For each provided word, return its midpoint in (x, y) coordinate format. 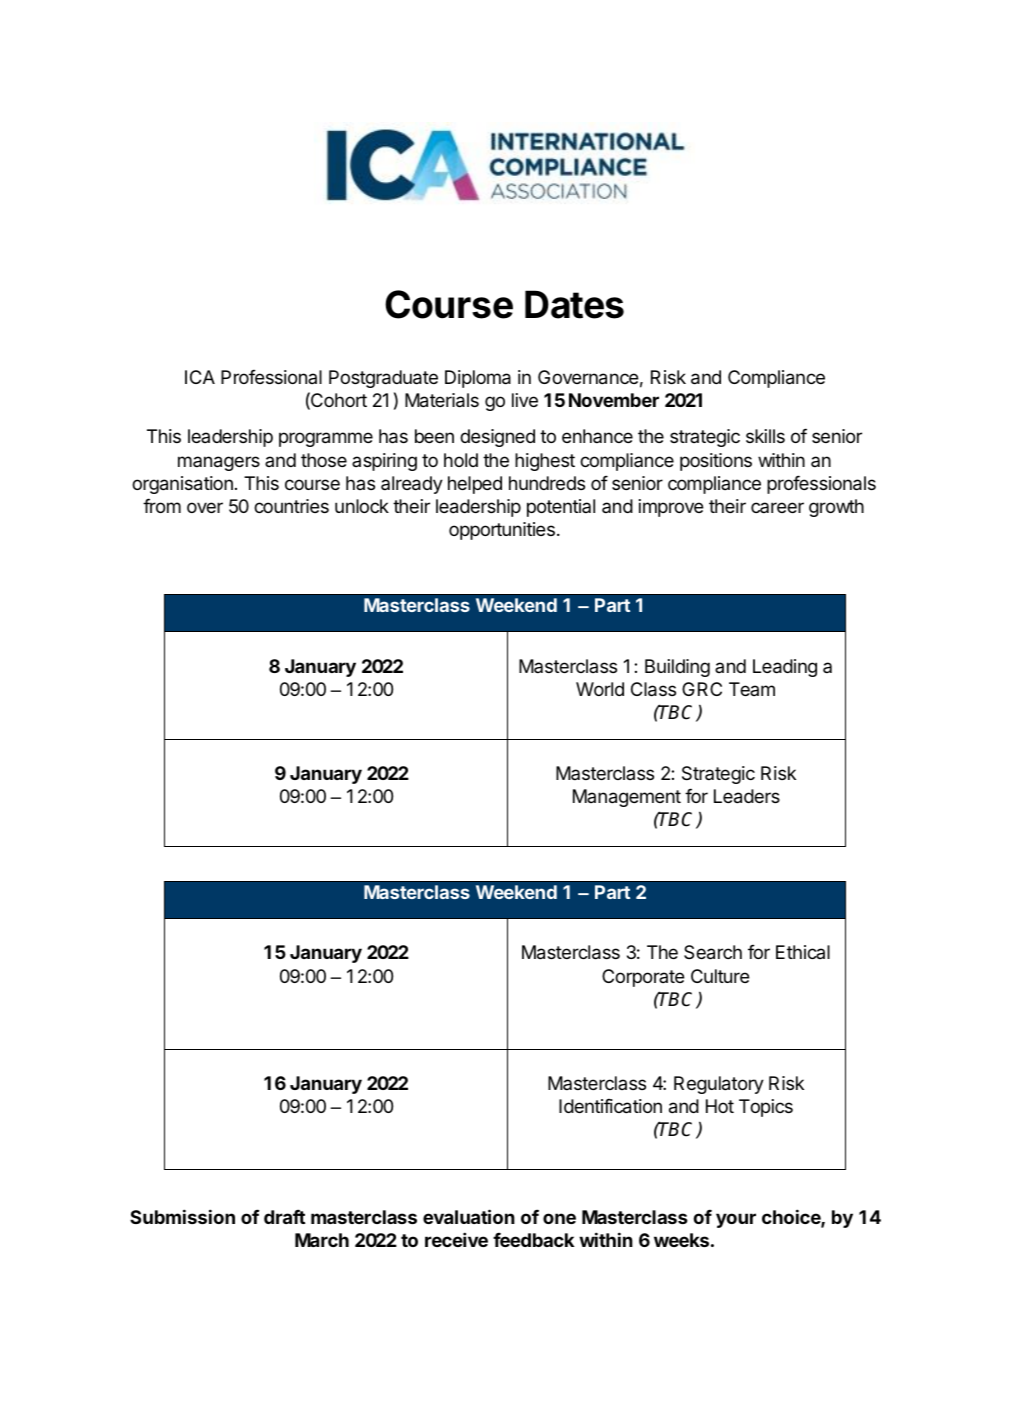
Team (752, 689)
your (736, 1220)
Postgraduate (383, 379)
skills (765, 436)
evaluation (469, 1216)
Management (627, 798)
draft (284, 1216)
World (600, 689)
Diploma (478, 379)
